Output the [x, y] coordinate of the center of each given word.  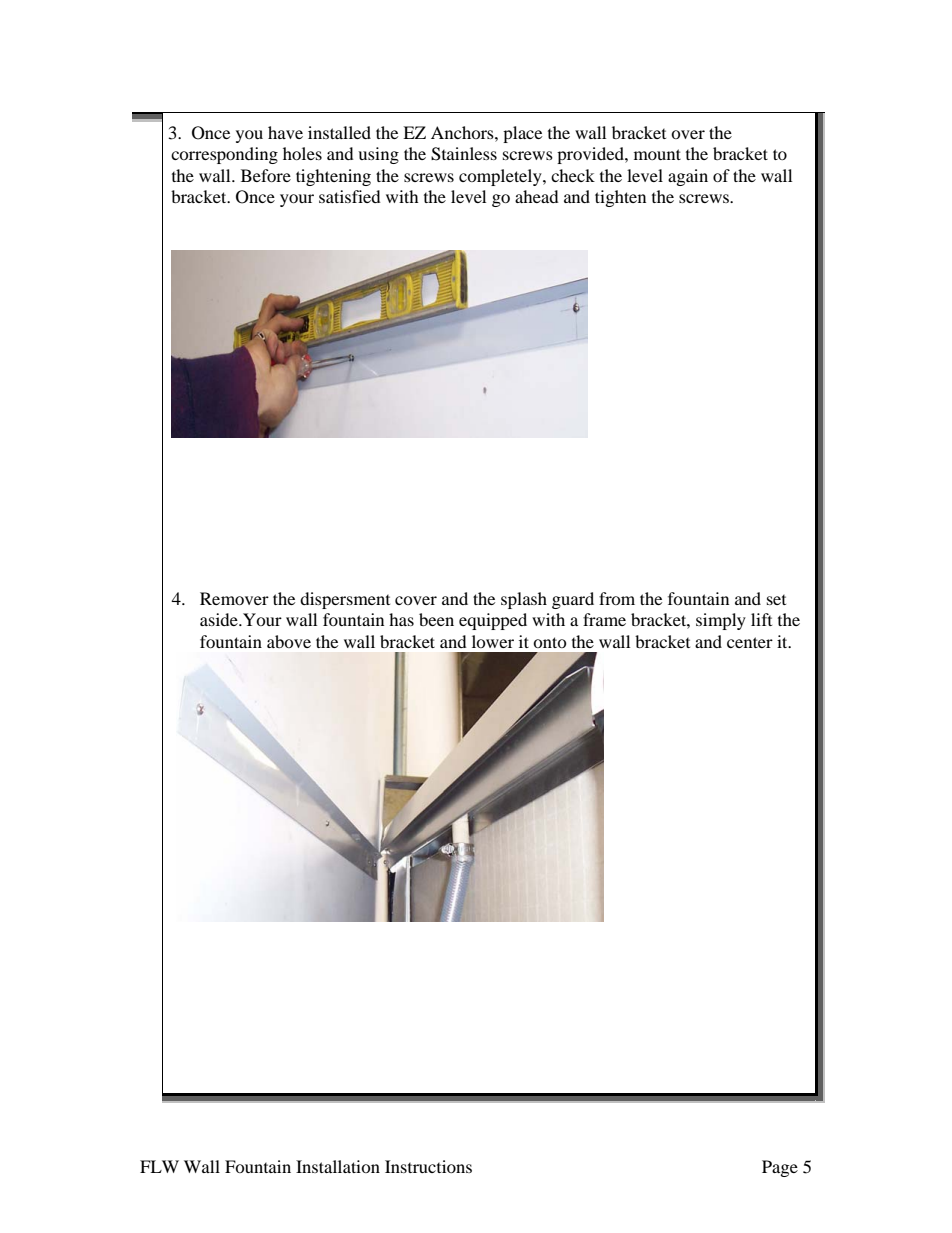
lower [493, 641]
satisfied [350, 196]
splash [524, 600]
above [289, 641]
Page [780, 1168]
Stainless [464, 154]
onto [550, 642]
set [776, 600]
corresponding [224, 155]
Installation [338, 1166]
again [688, 177]
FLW [159, 1166]
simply [721, 621]
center [750, 642]
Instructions [428, 1166]
